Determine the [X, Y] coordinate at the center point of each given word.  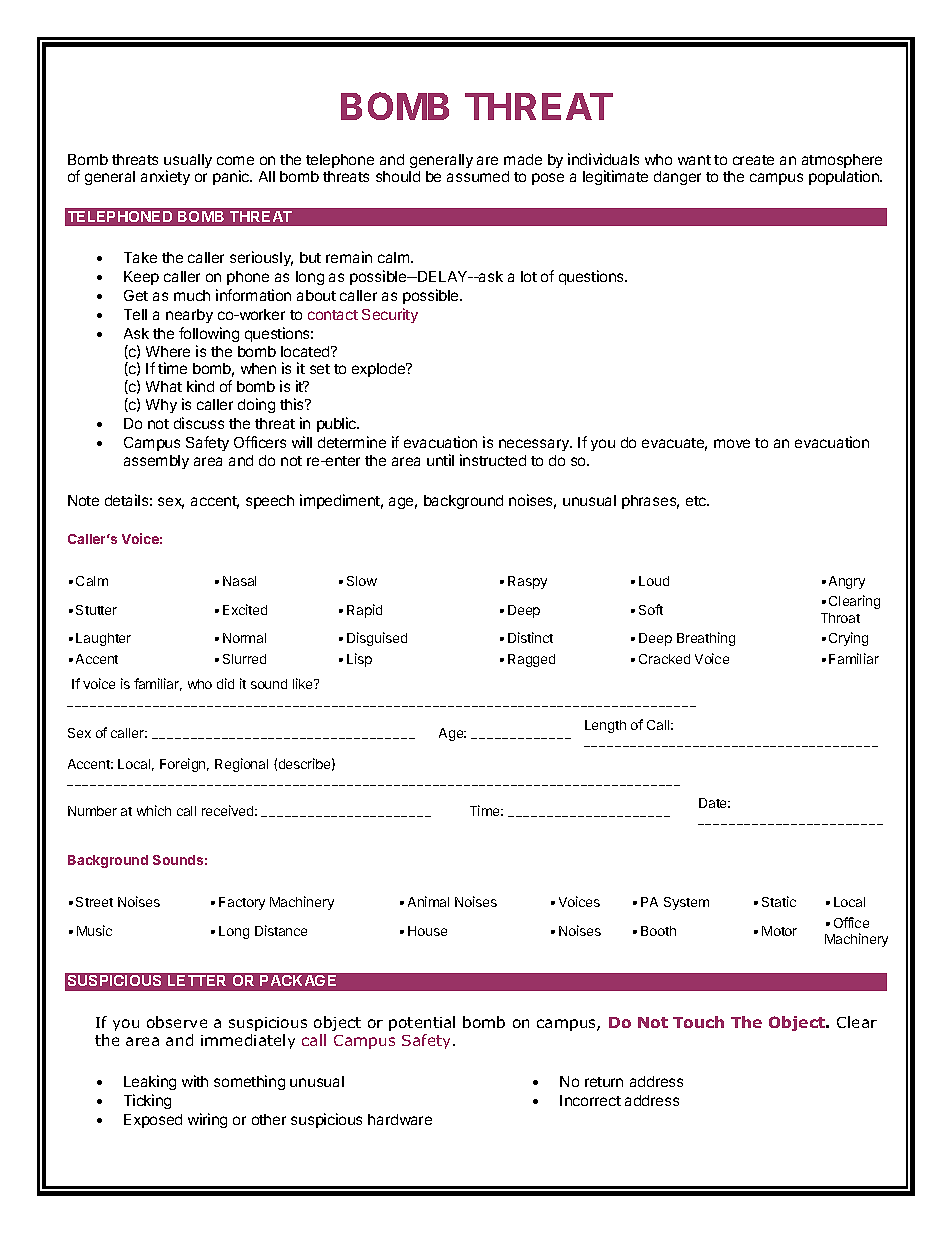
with [195, 1081]
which [154, 810]
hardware [400, 1119]
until [440, 460]
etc [697, 501]
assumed [478, 176]
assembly [156, 462]
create [753, 160]
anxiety [165, 177]
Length [605, 726]
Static [779, 901]
